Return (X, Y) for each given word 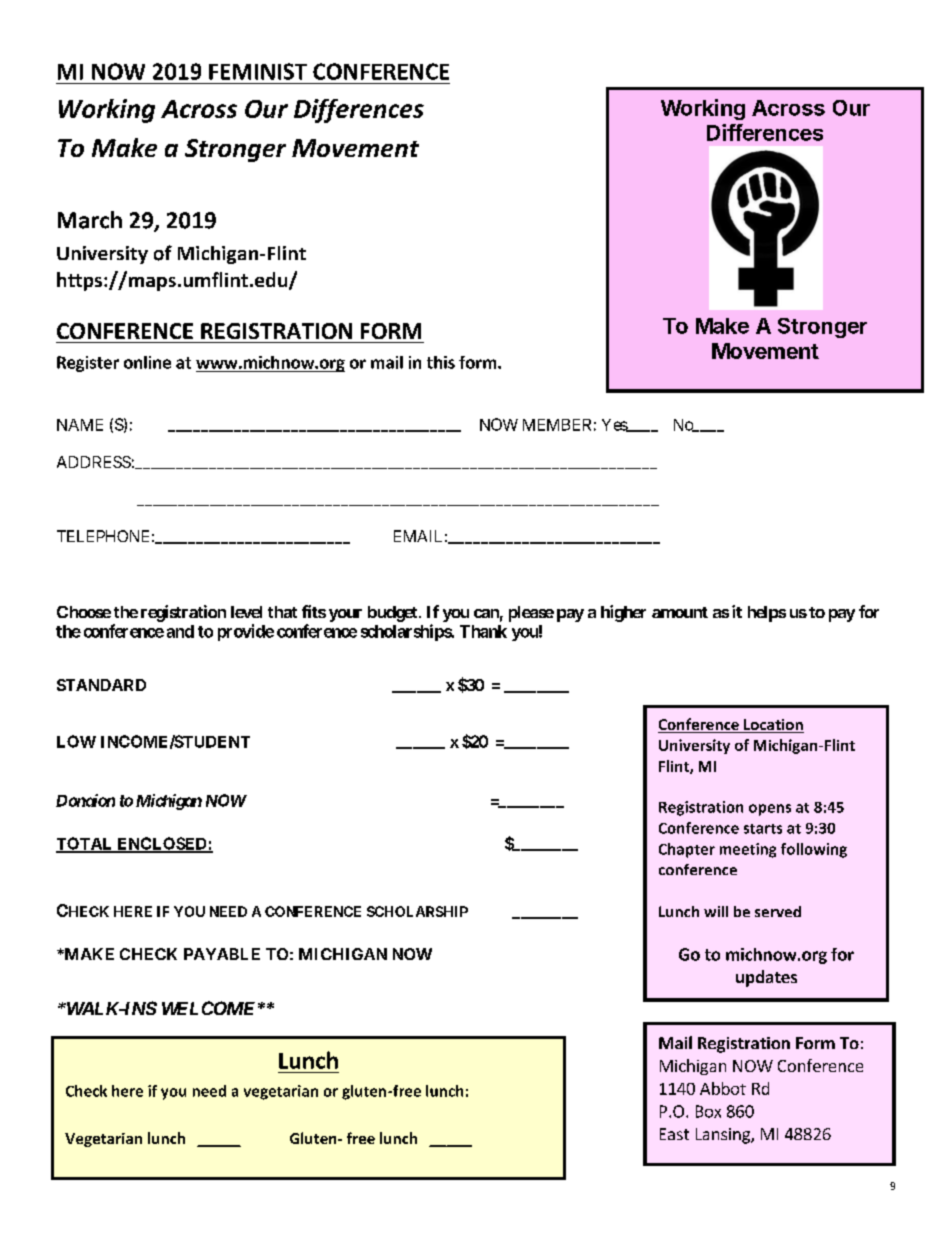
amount (680, 612)
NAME (80, 425)
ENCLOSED (162, 844)
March (90, 220)
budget (394, 614)
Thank (483, 631)
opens (770, 810)
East (674, 1134)
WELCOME (208, 1008)
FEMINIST (258, 71)
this (441, 362)
